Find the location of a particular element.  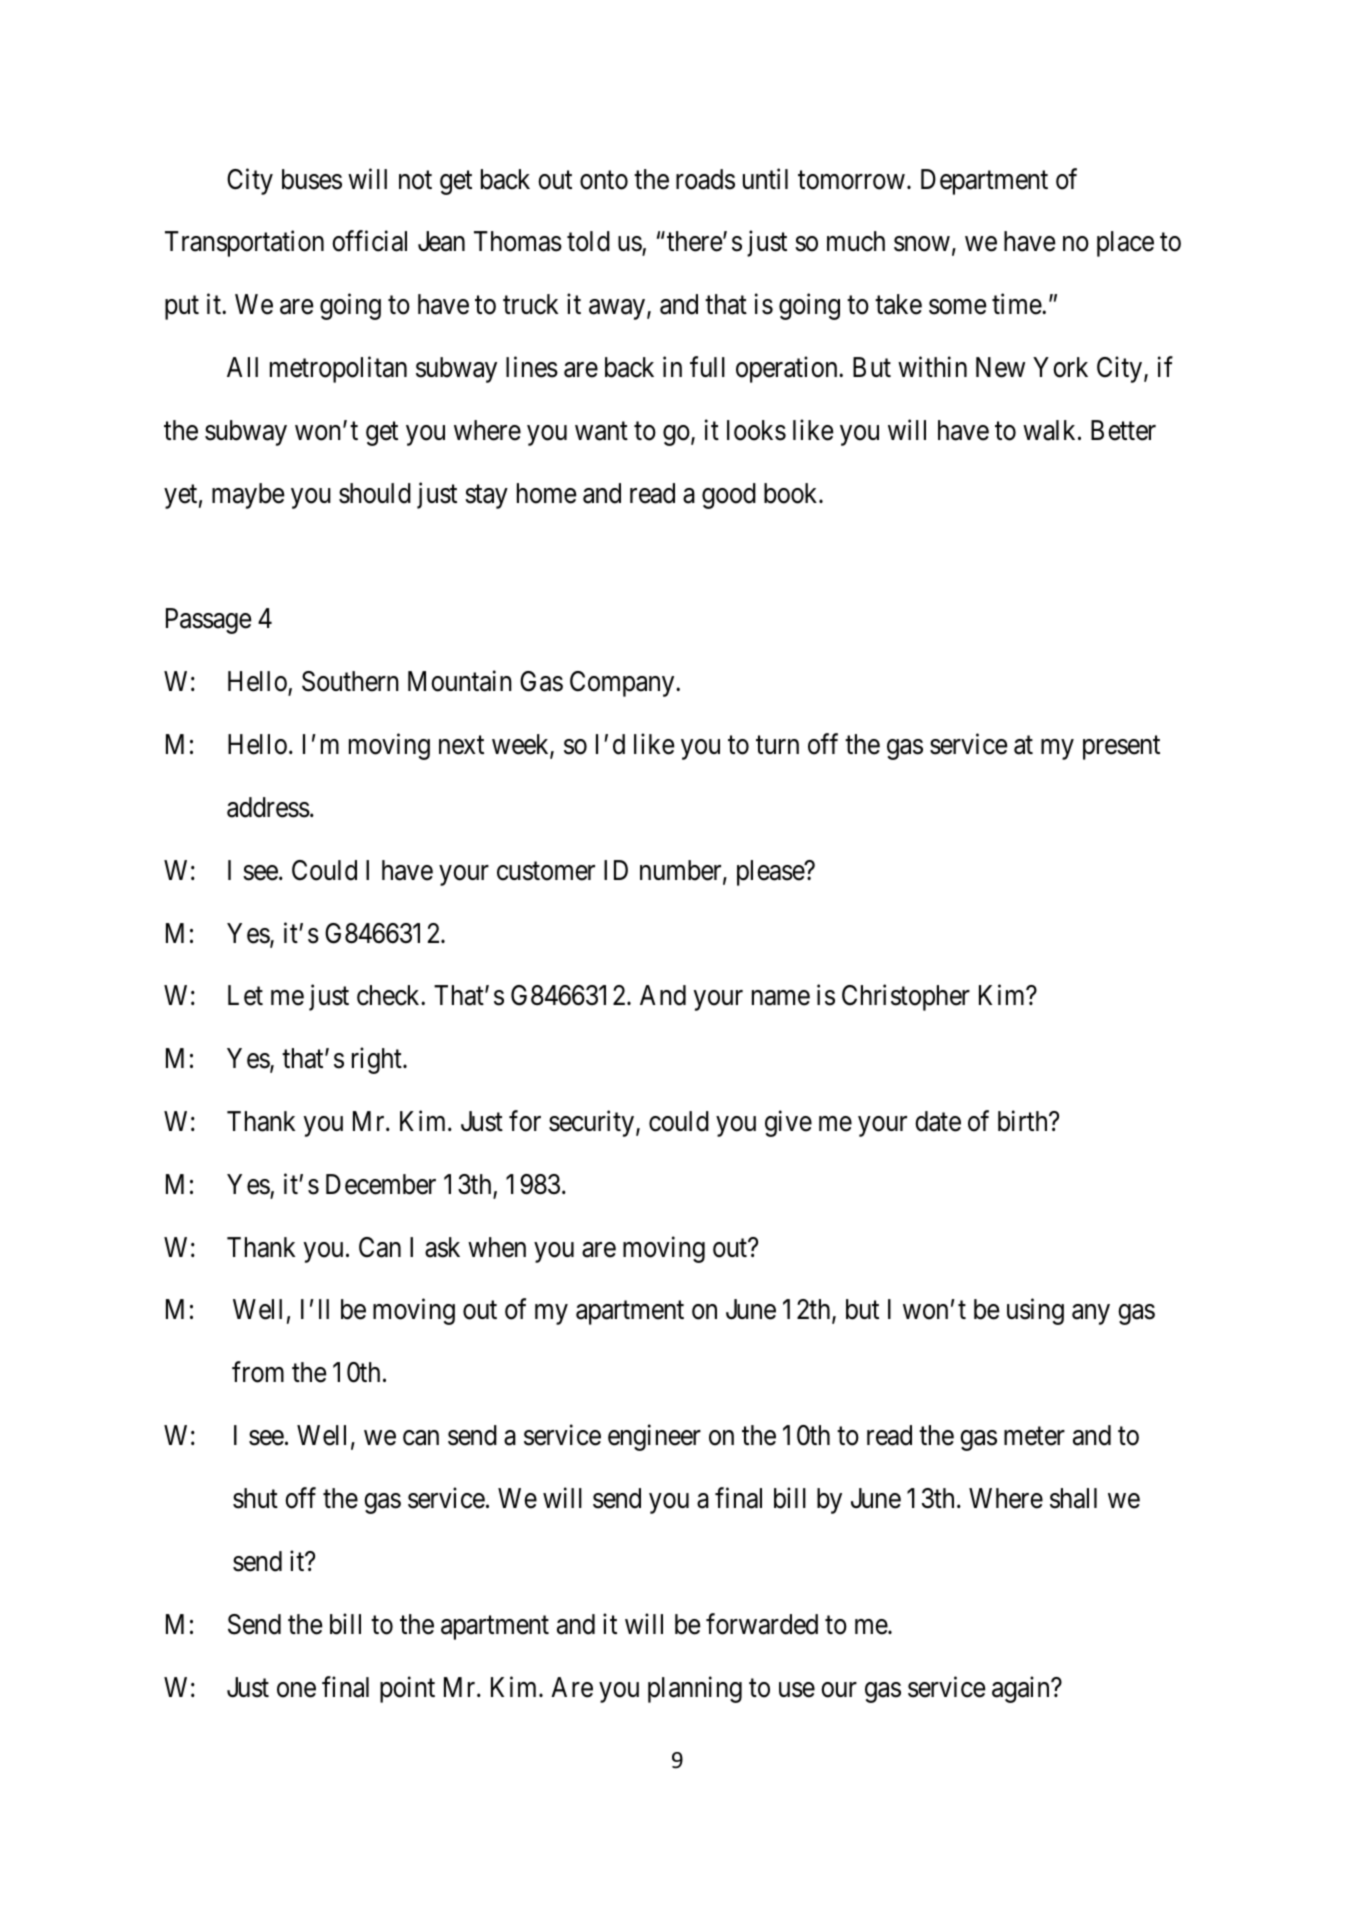

security is located at coordinates (593, 1123).
